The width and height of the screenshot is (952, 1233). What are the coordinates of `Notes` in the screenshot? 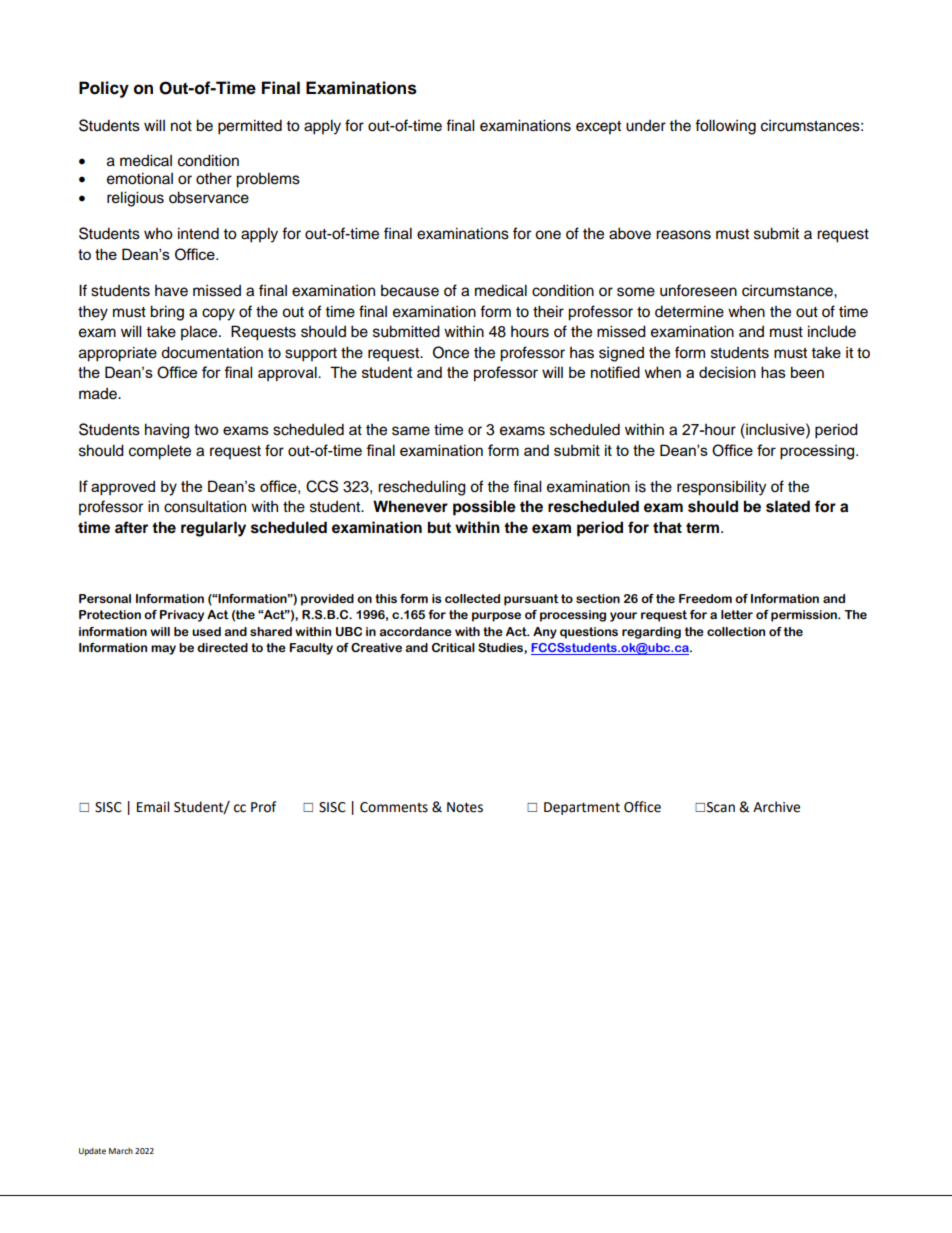 It's located at (465, 807).
